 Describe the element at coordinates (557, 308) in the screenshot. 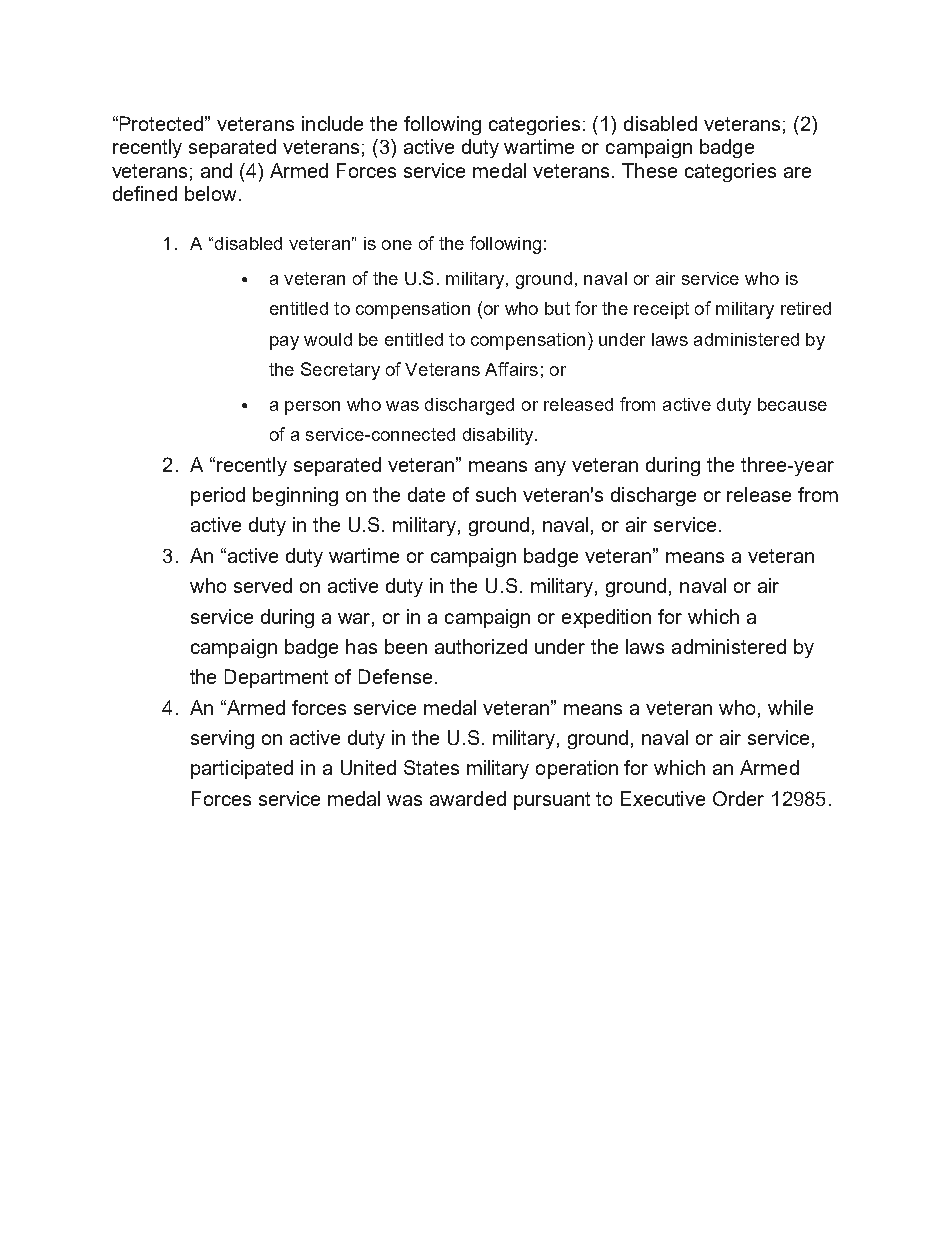

I see `but` at that location.
